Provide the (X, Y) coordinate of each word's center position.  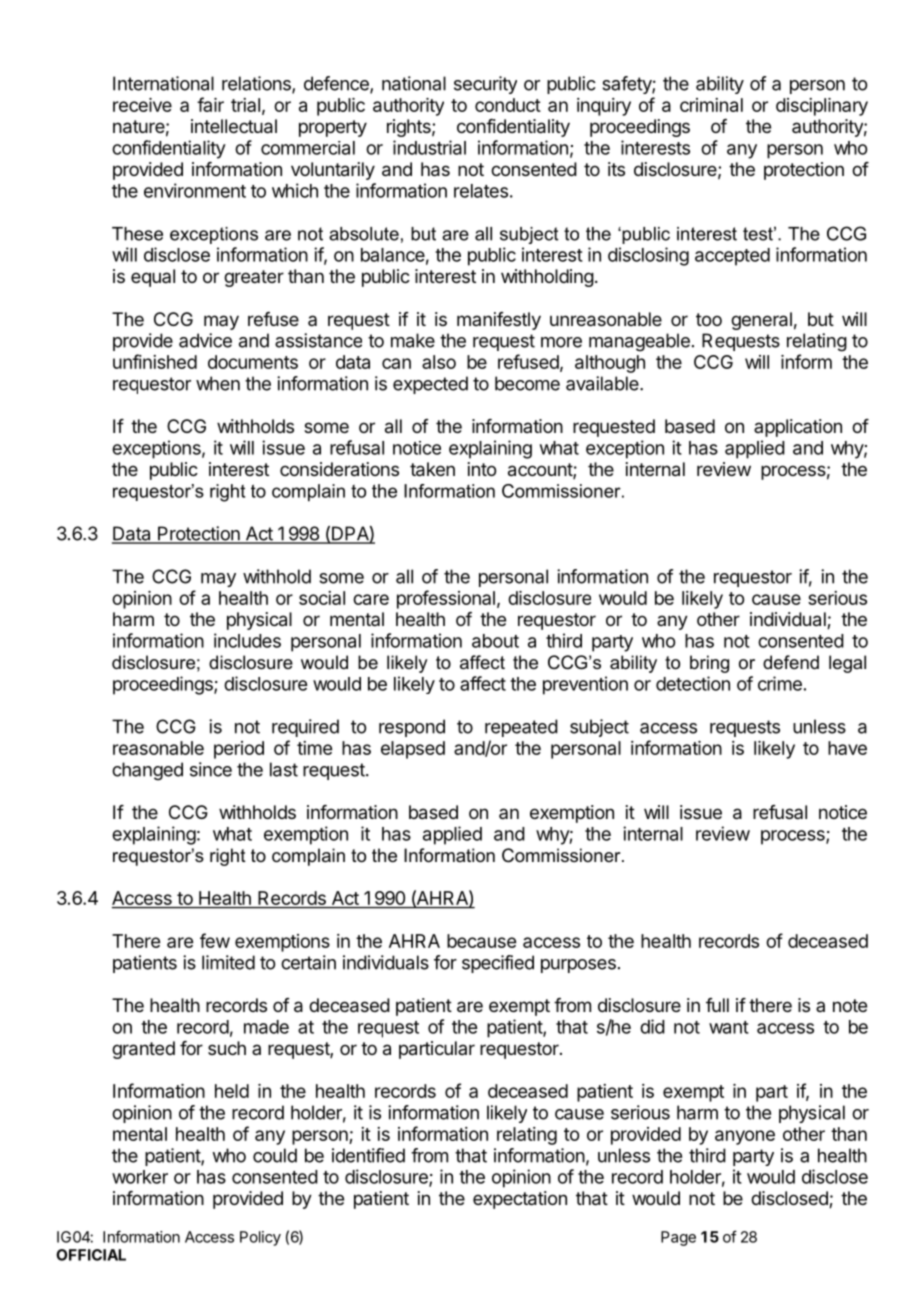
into (482, 469)
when (218, 383)
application (798, 428)
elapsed (413, 750)
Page (678, 1238)
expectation (520, 1200)
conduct (508, 105)
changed (147, 771)
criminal (711, 105)
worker (140, 1177)
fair (210, 104)
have (847, 748)
